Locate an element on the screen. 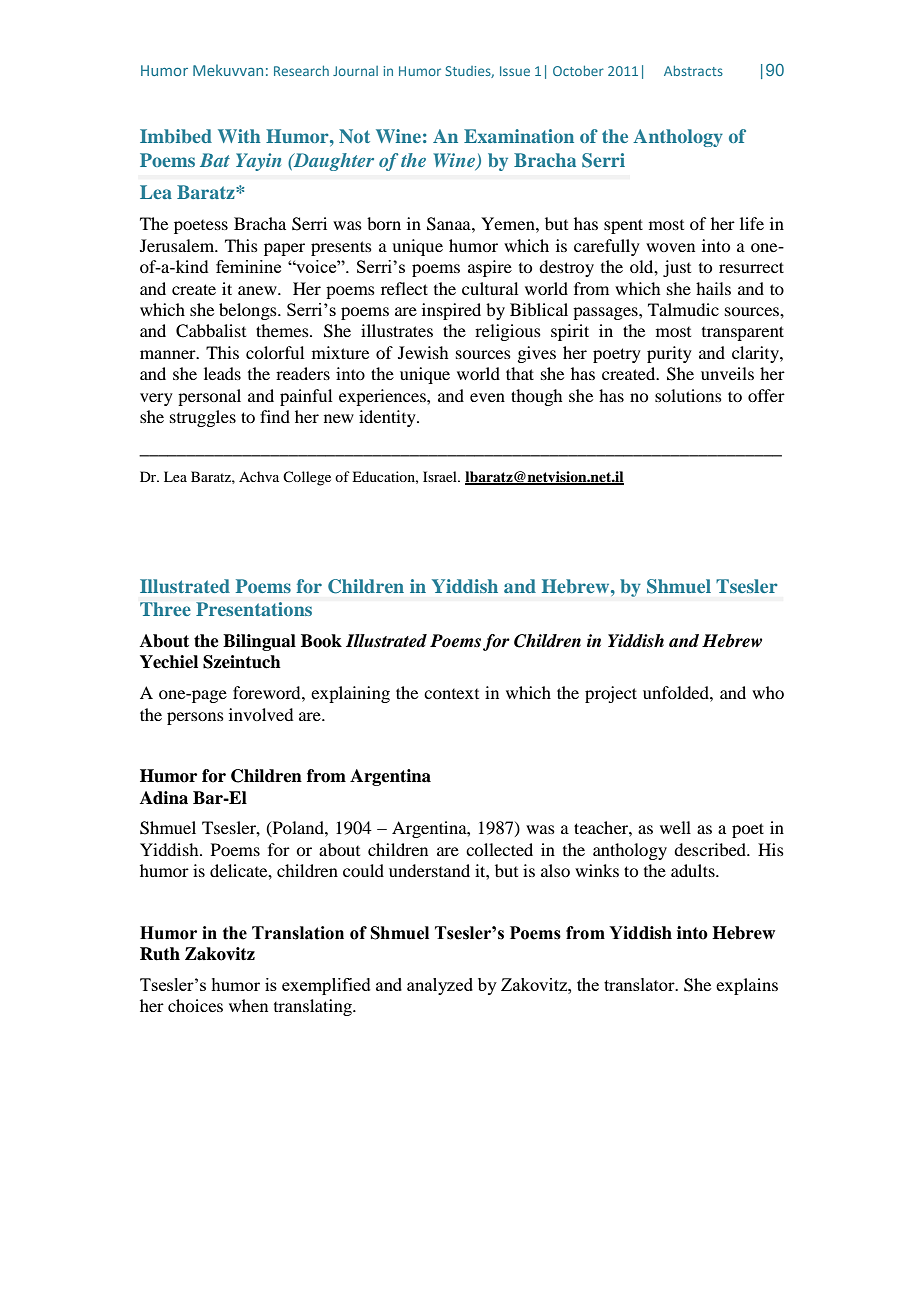 The height and width of the screenshot is (1308, 924). Talmudic is located at coordinates (683, 309).
